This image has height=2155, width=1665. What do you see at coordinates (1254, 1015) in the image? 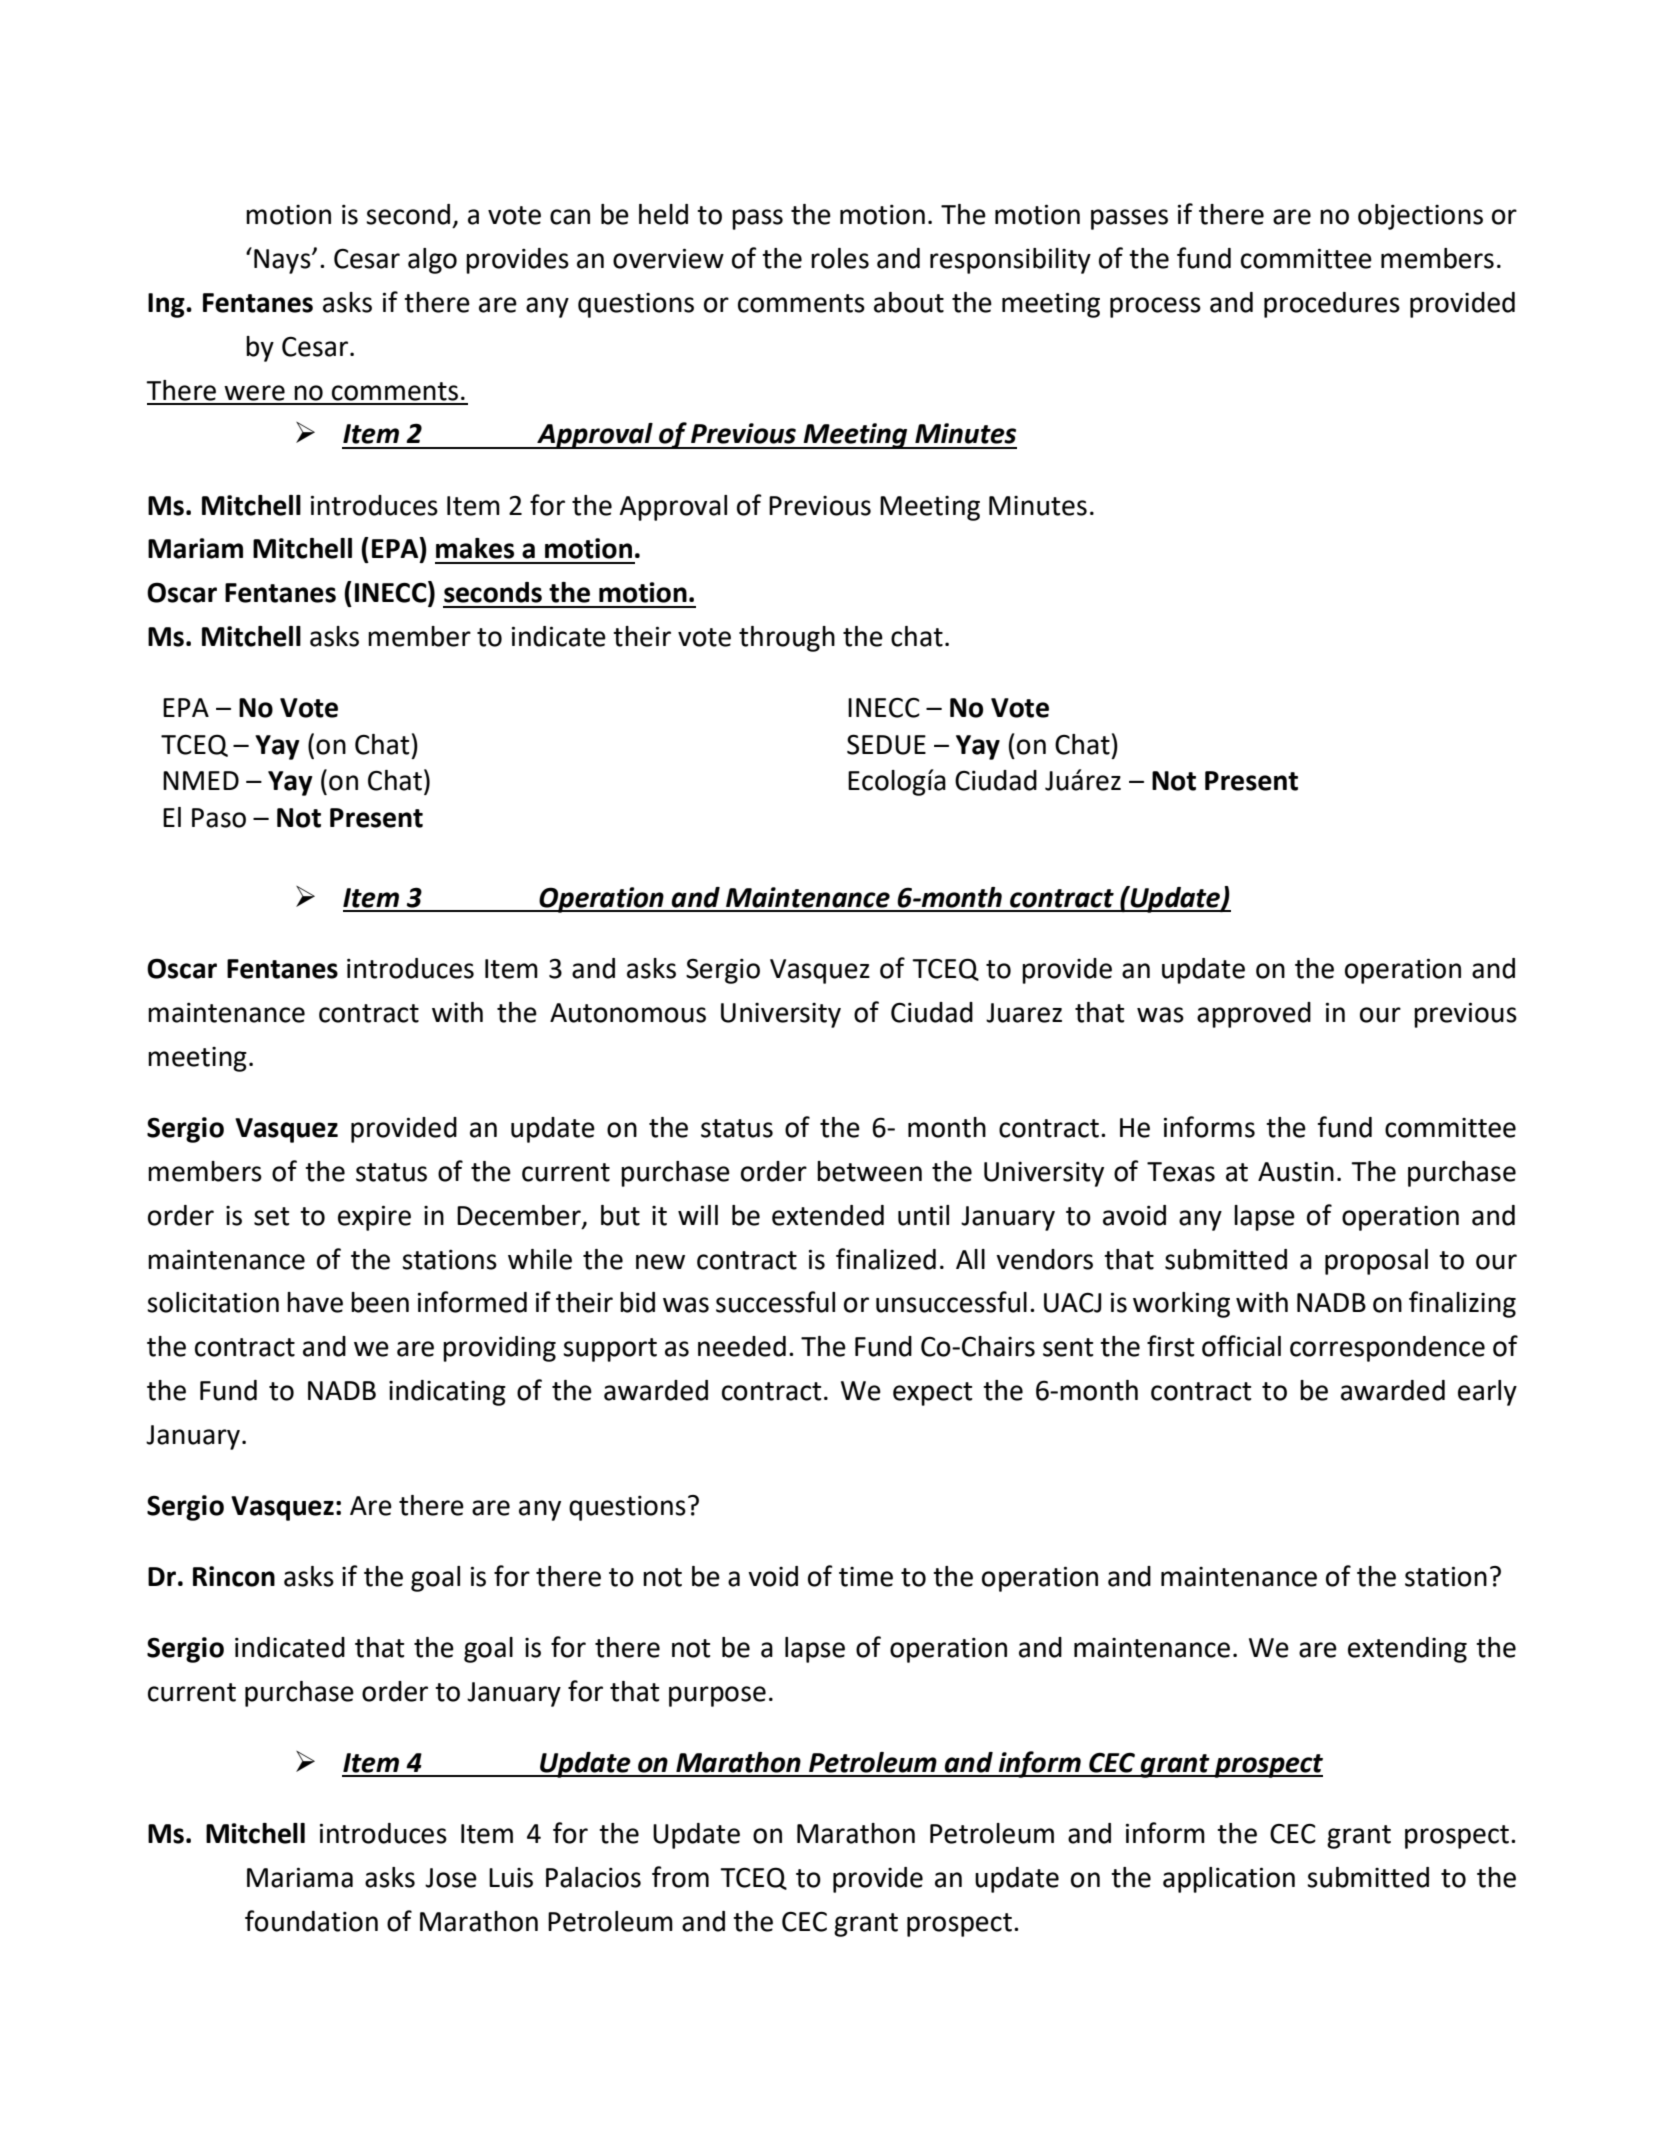
I see `approved` at bounding box center [1254, 1015].
